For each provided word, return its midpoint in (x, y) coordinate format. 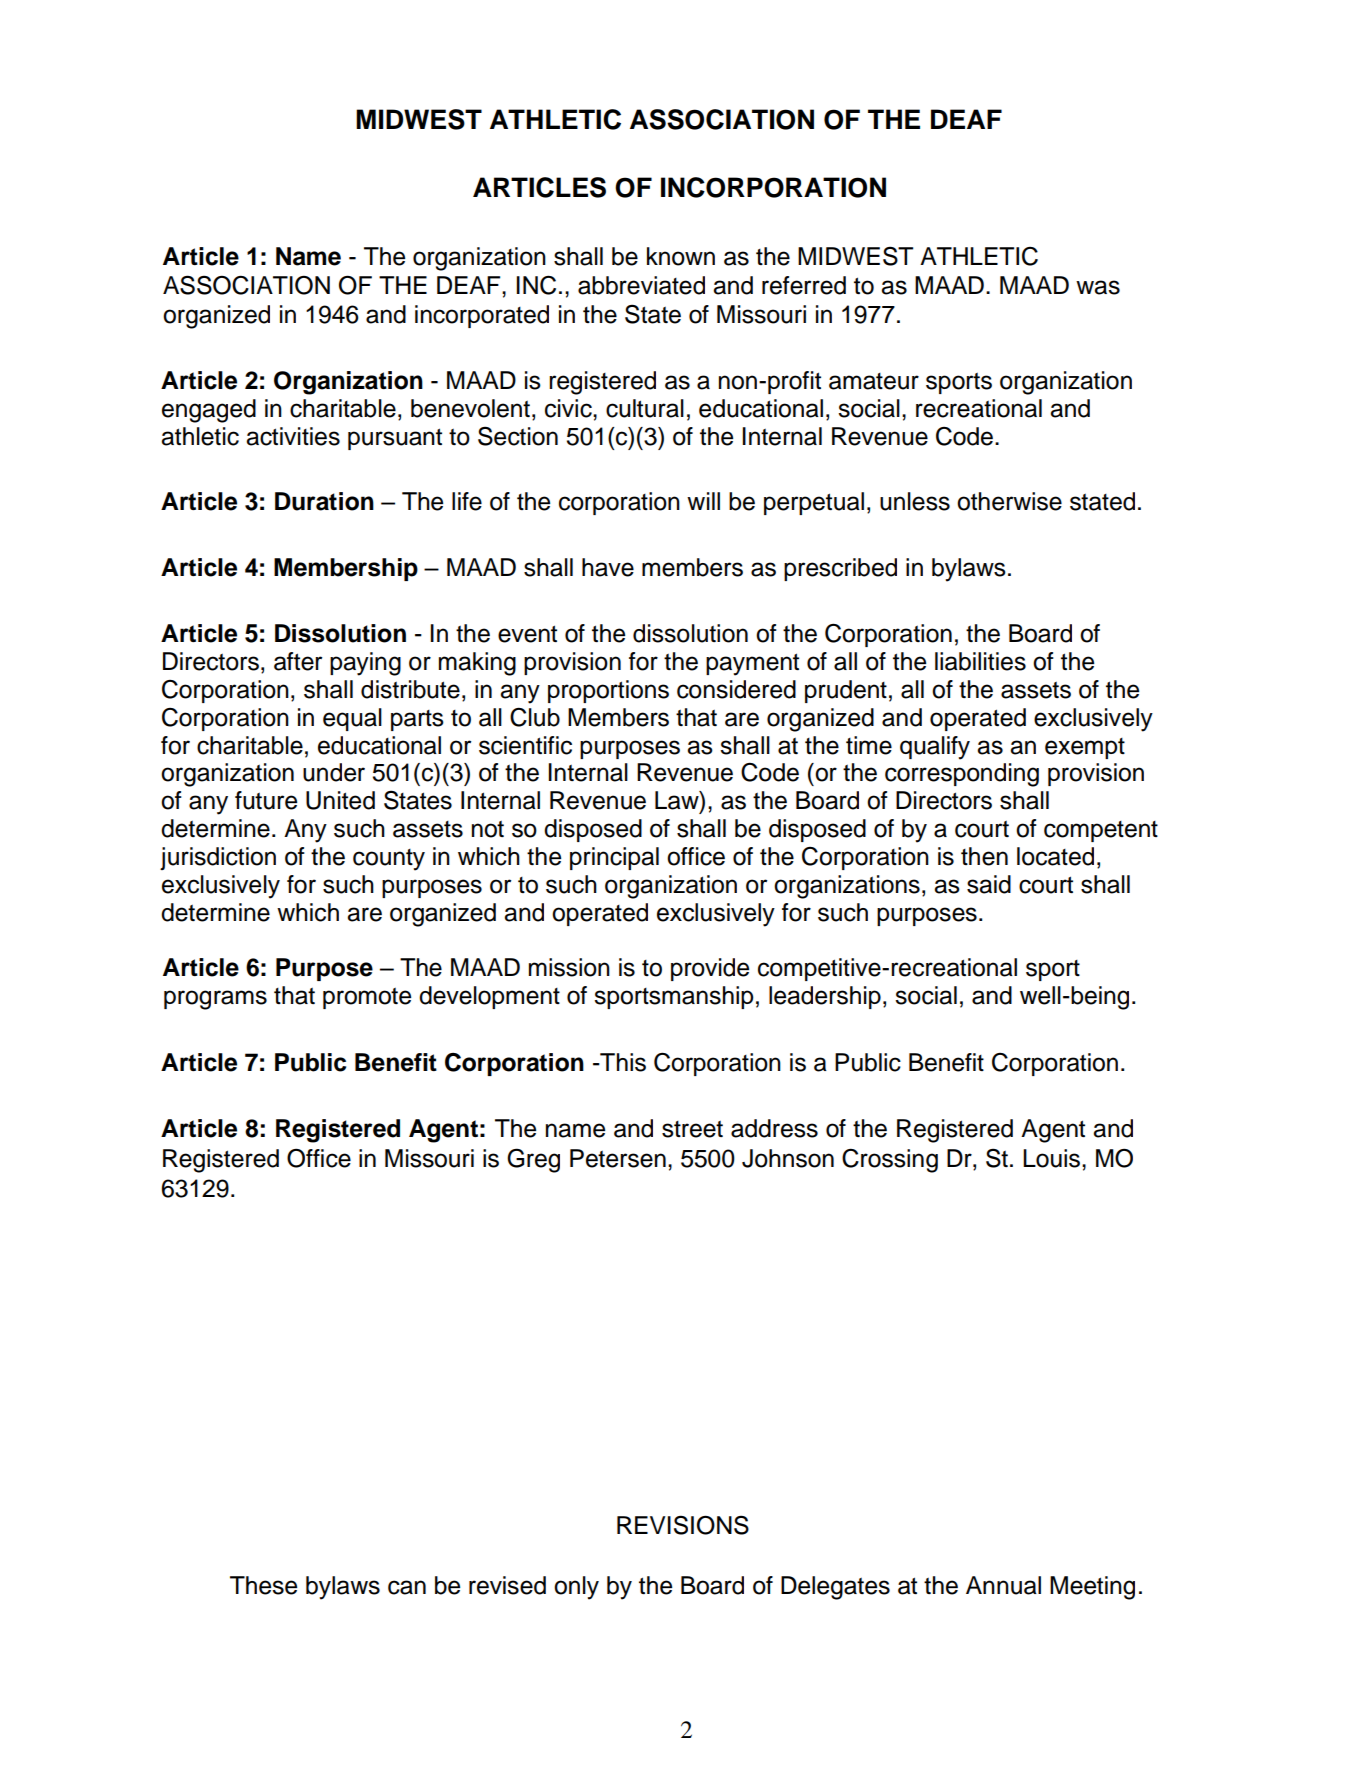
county (389, 860)
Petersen (618, 1158)
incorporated (482, 316)
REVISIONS (683, 1525)
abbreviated (641, 285)
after (298, 661)
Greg (533, 1160)
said (989, 884)
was (1098, 287)
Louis (1053, 1158)
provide (710, 969)
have (608, 567)
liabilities (980, 661)
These (263, 1585)
